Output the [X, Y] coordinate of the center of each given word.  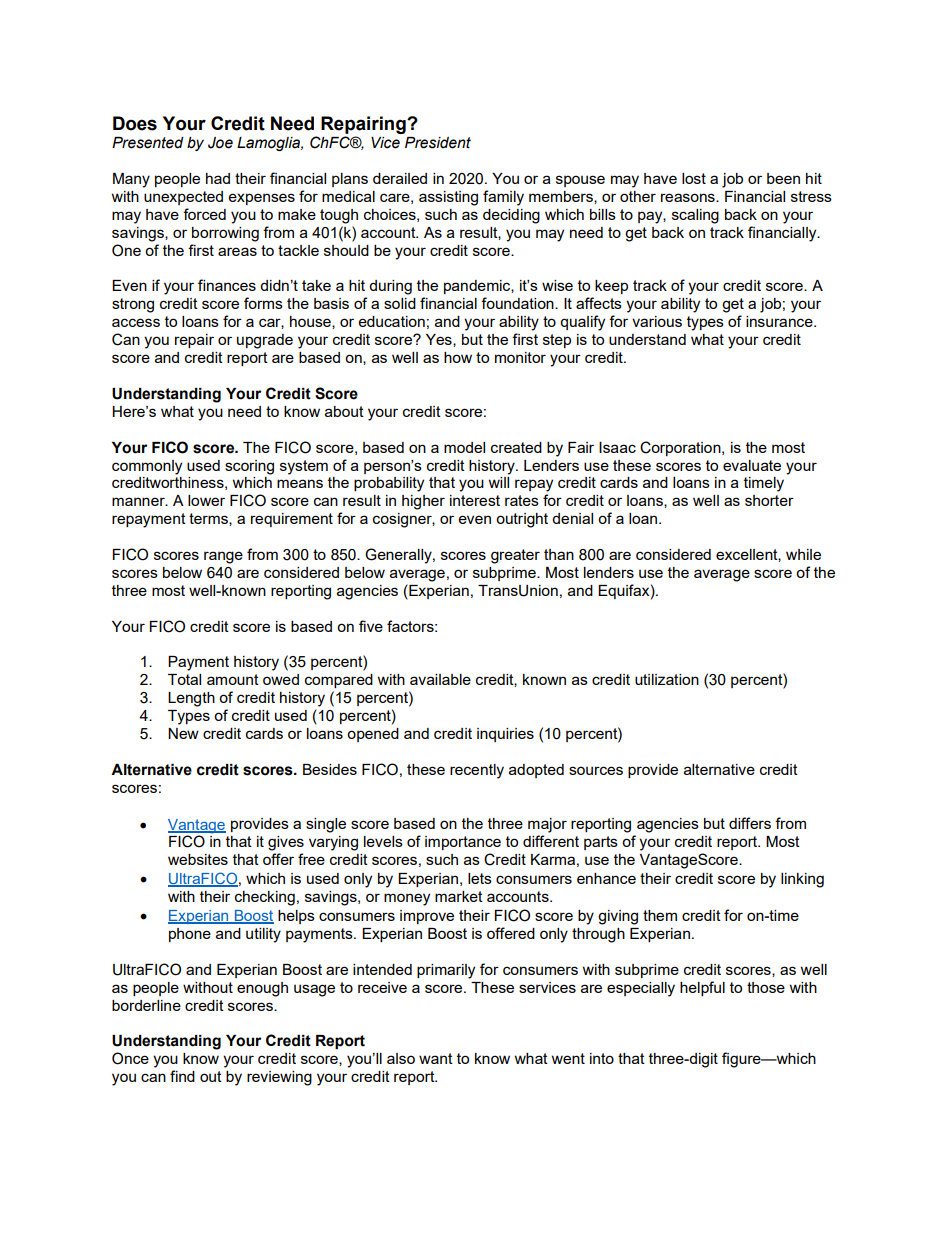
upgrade [265, 341]
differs [750, 823]
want [436, 1058]
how [458, 357]
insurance [780, 321]
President [438, 143]
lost [694, 178]
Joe [220, 143]
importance [463, 843]
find [182, 1076]
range [223, 557]
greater [515, 556]
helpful [702, 988]
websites [198, 859]
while [803, 554]
